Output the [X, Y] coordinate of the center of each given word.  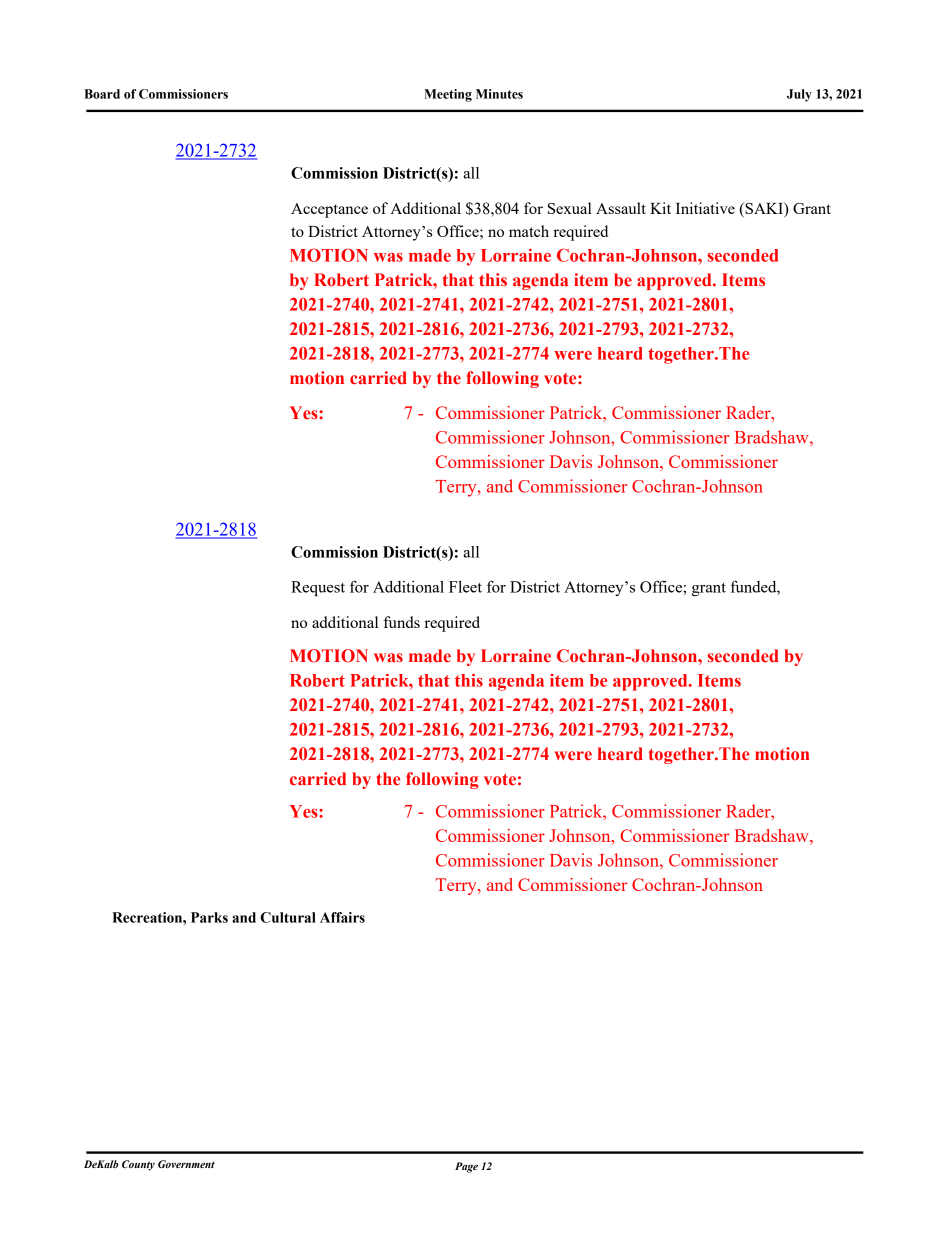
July [799, 95]
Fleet [465, 587]
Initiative [705, 208]
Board [102, 94]
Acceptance [329, 210]
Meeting [448, 95]
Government [186, 1164]
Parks [209, 917]
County [138, 1165]
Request [318, 588]
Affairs [342, 917]
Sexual [570, 208]
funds [401, 622]
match [529, 231]
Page [466, 1167]
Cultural [288, 917]
